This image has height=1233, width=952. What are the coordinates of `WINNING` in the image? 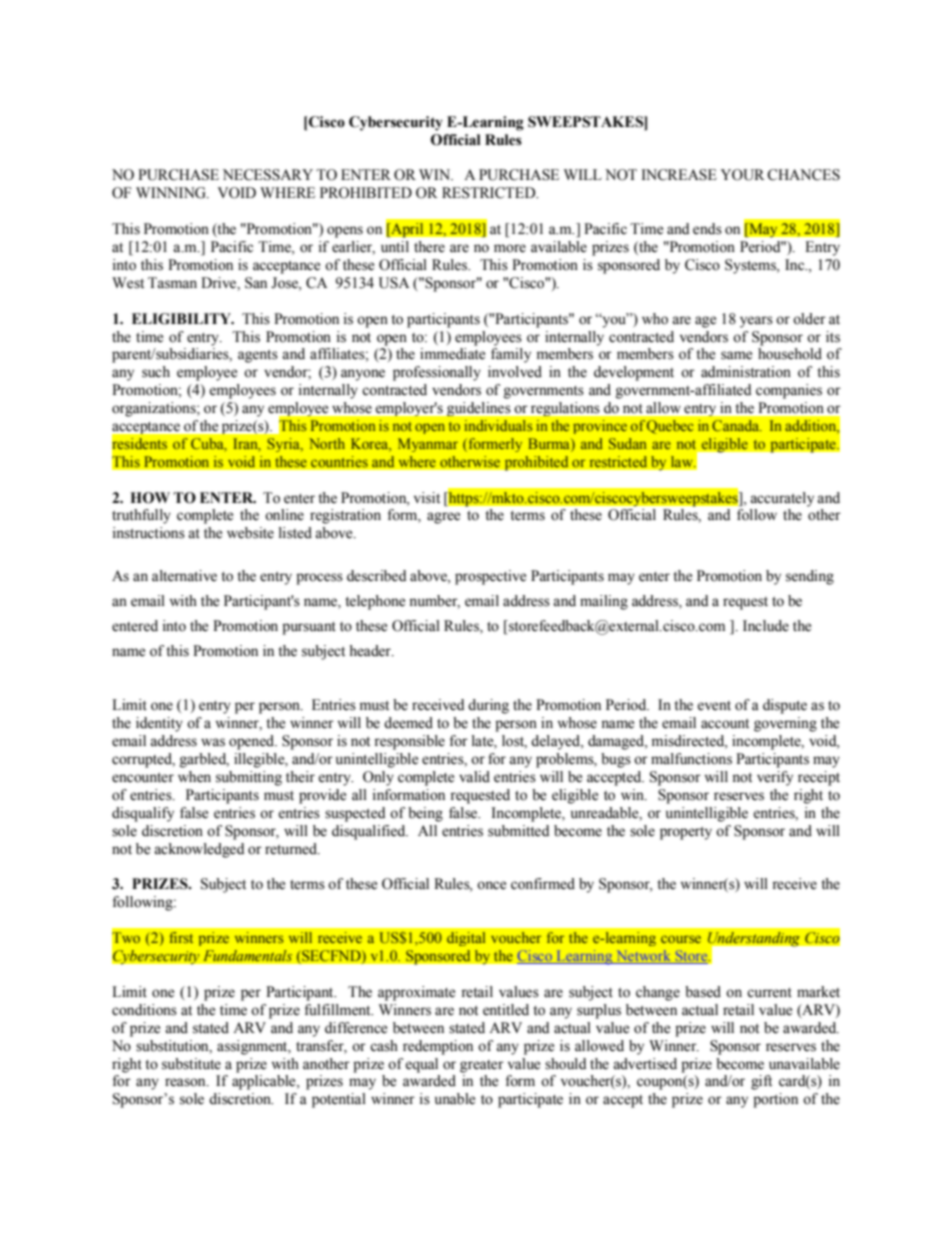 It's located at (172, 193).
